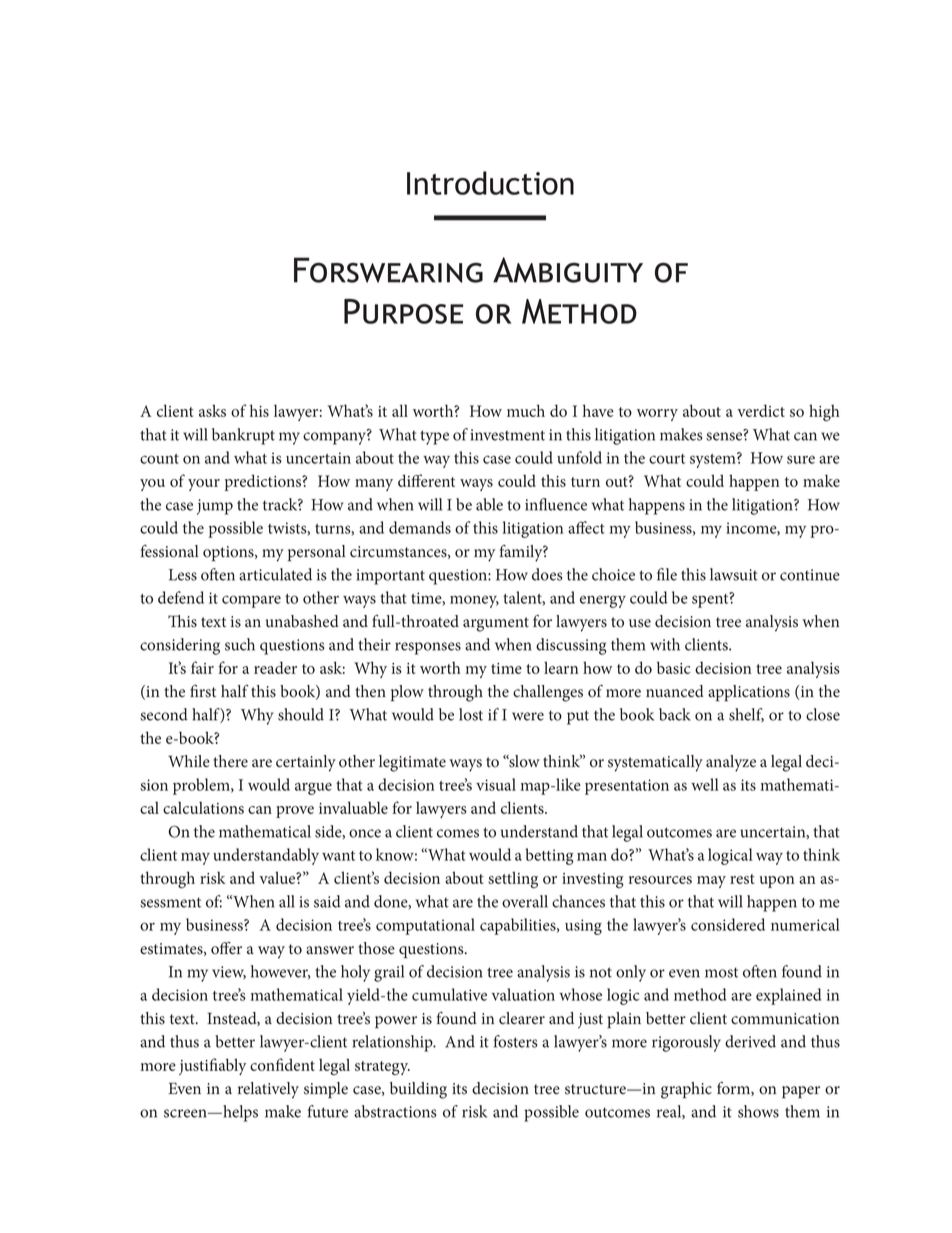  I want to click on Ambiguity, so click(568, 270).
